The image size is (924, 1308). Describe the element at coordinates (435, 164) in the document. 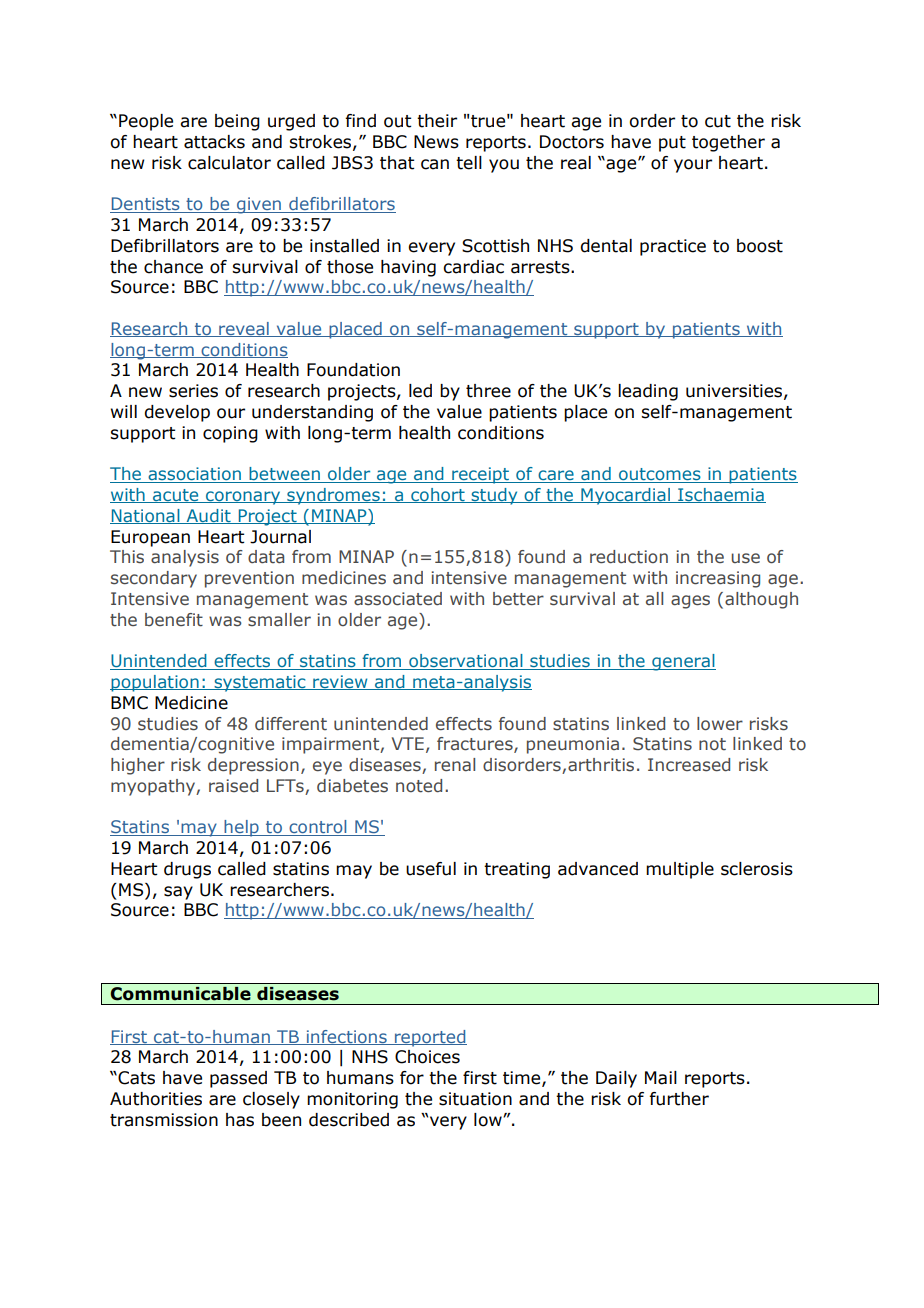

I see `can` at that location.
